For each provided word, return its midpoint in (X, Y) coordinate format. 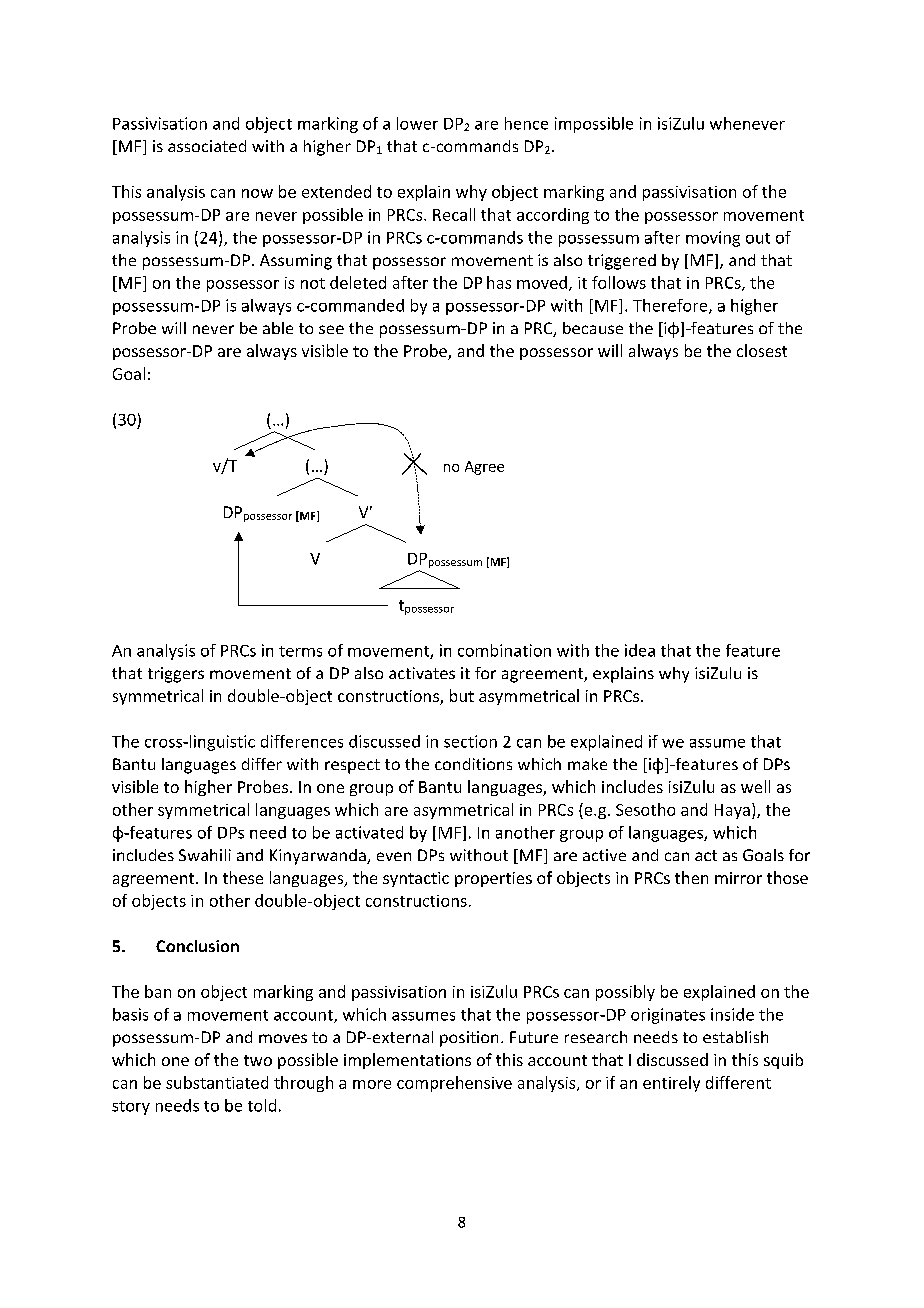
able (278, 328)
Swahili (205, 855)
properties (493, 879)
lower (417, 123)
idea (640, 650)
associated (207, 146)
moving (713, 239)
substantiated (217, 1082)
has (499, 282)
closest (762, 350)
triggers (176, 675)
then (691, 877)
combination (504, 650)
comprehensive (454, 1084)
